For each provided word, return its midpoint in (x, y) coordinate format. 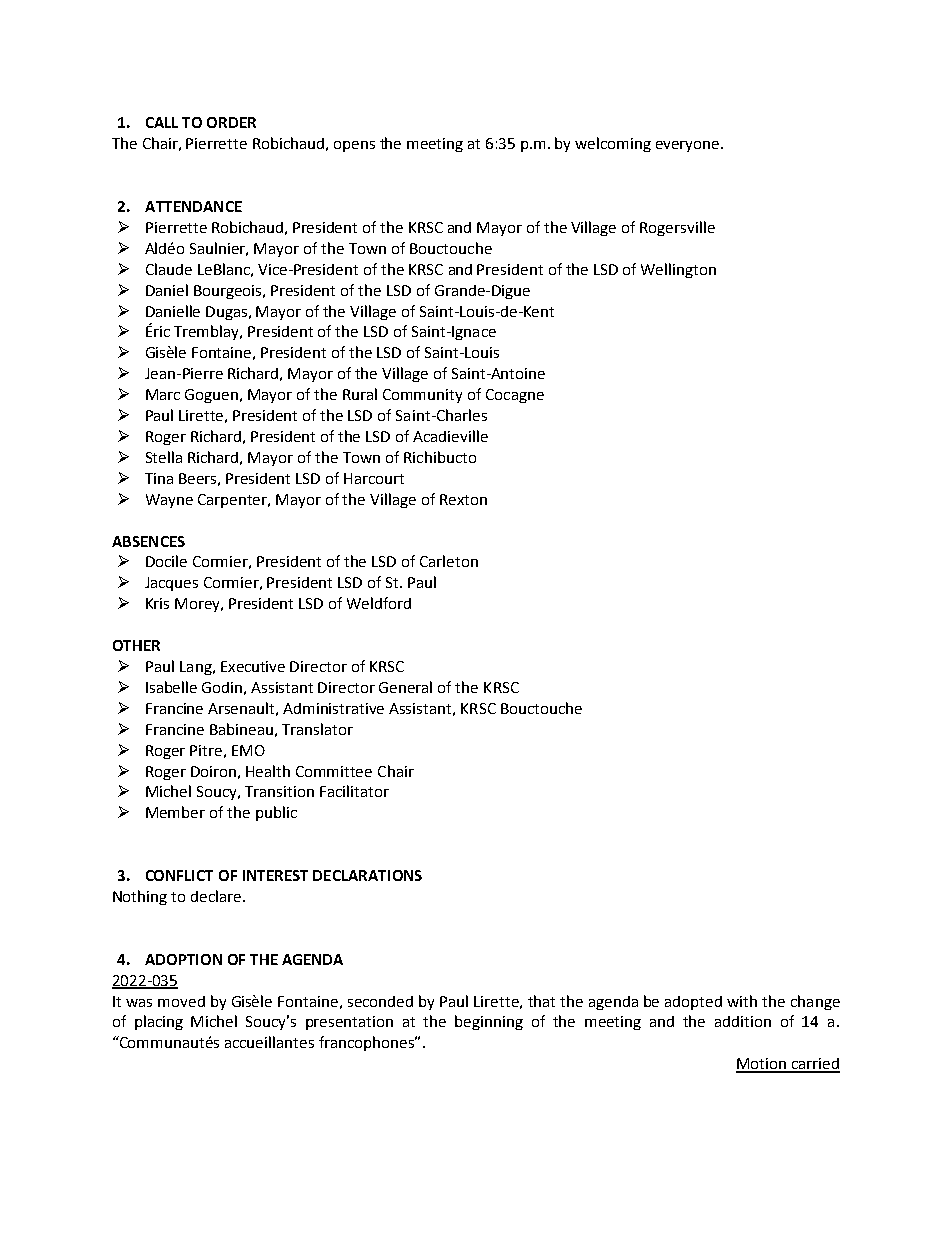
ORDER (231, 122)
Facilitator (354, 791)
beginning (489, 1022)
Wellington (678, 270)
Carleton (449, 561)
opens (354, 146)
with (742, 1001)
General (405, 687)
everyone (689, 146)
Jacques (171, 584)
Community (422, 396)
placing (159, 1022)
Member (175, 812)
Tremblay (208, 332)
